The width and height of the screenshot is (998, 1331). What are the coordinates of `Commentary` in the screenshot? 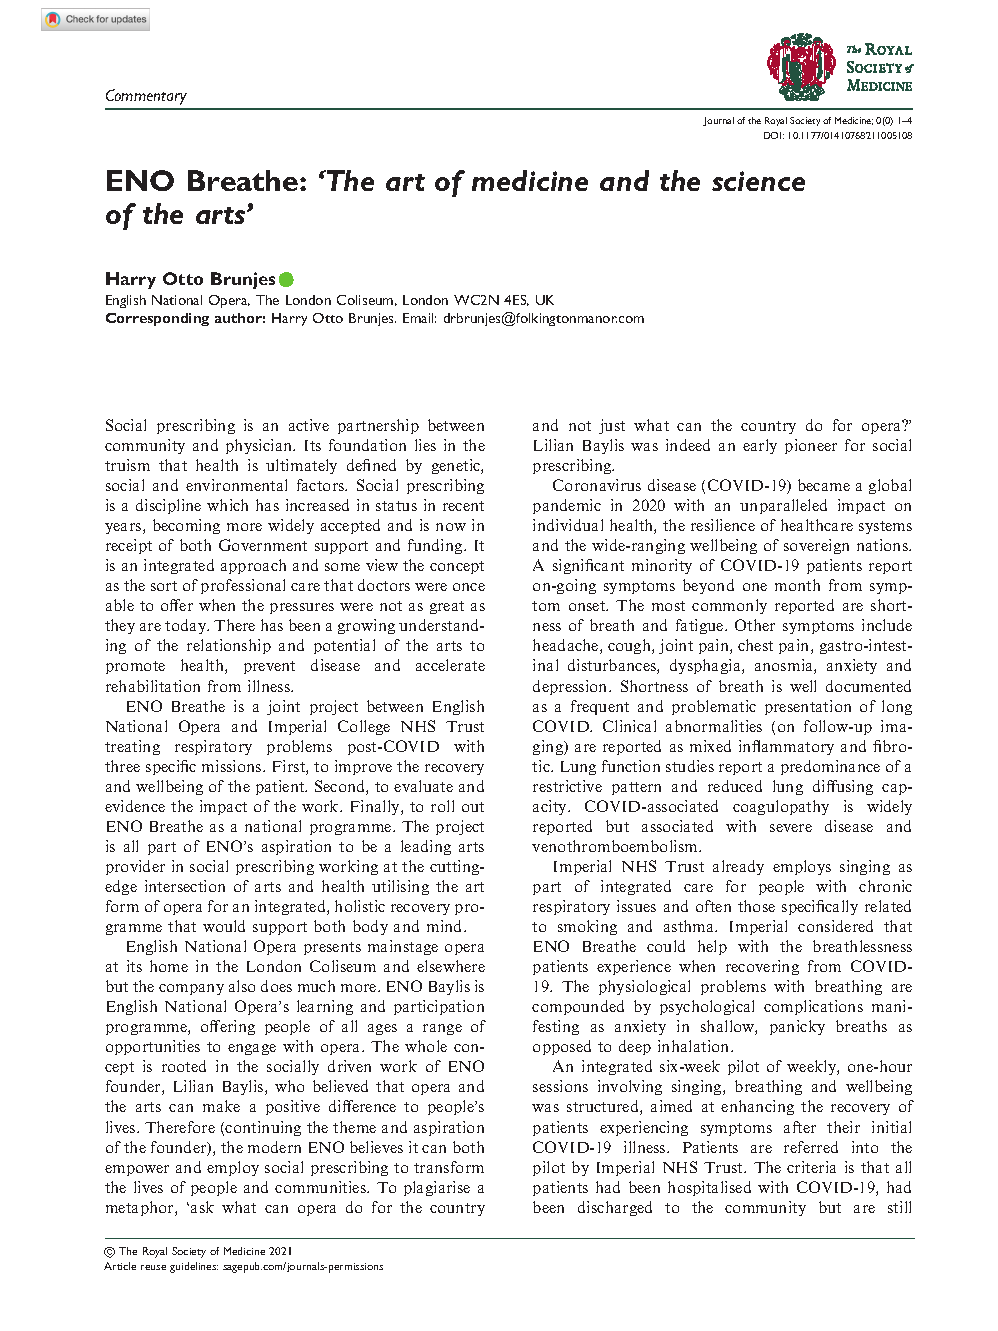 It's located at (146, 97).
